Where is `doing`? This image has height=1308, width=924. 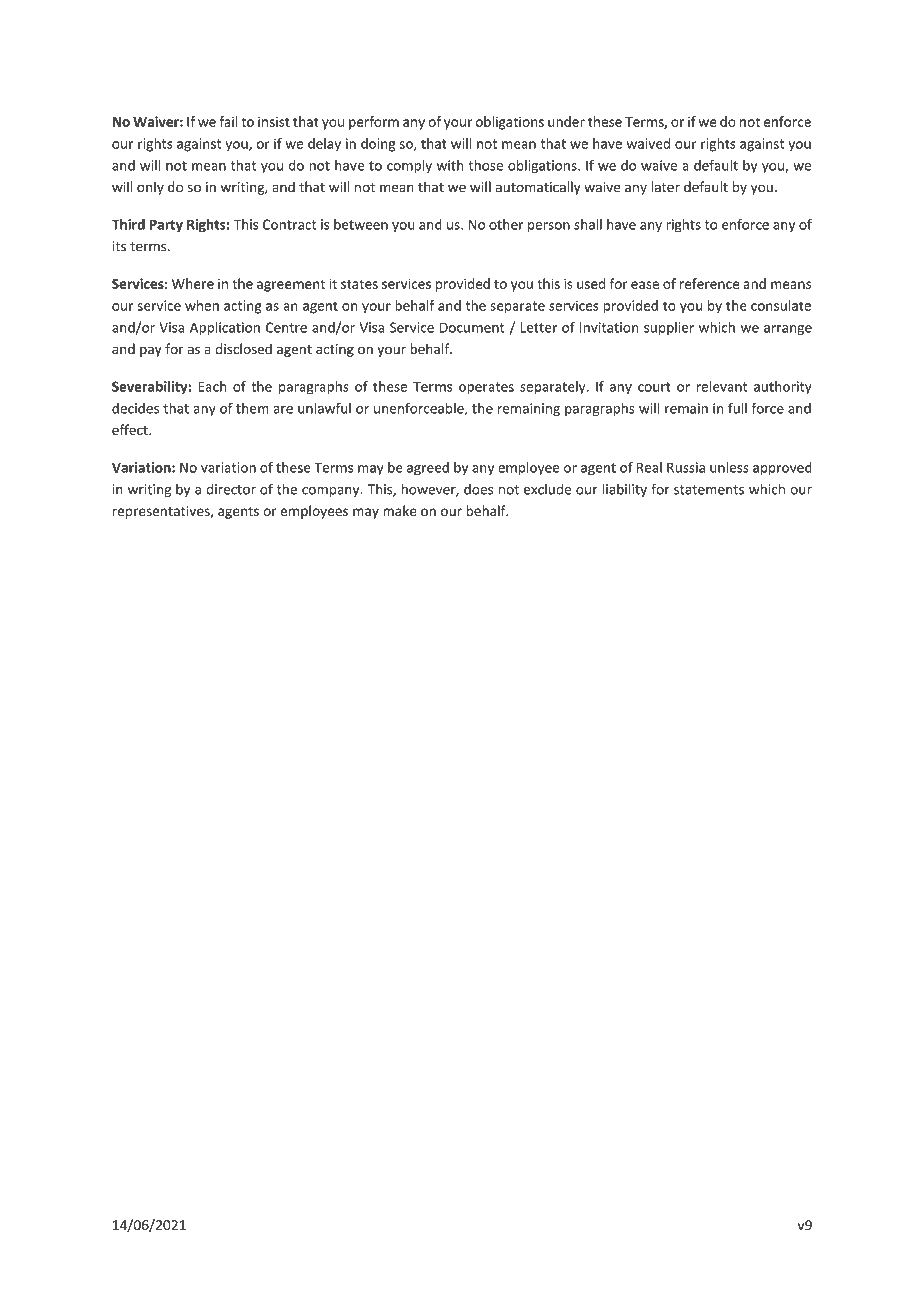
doing is located at coordinates (378, 145).
